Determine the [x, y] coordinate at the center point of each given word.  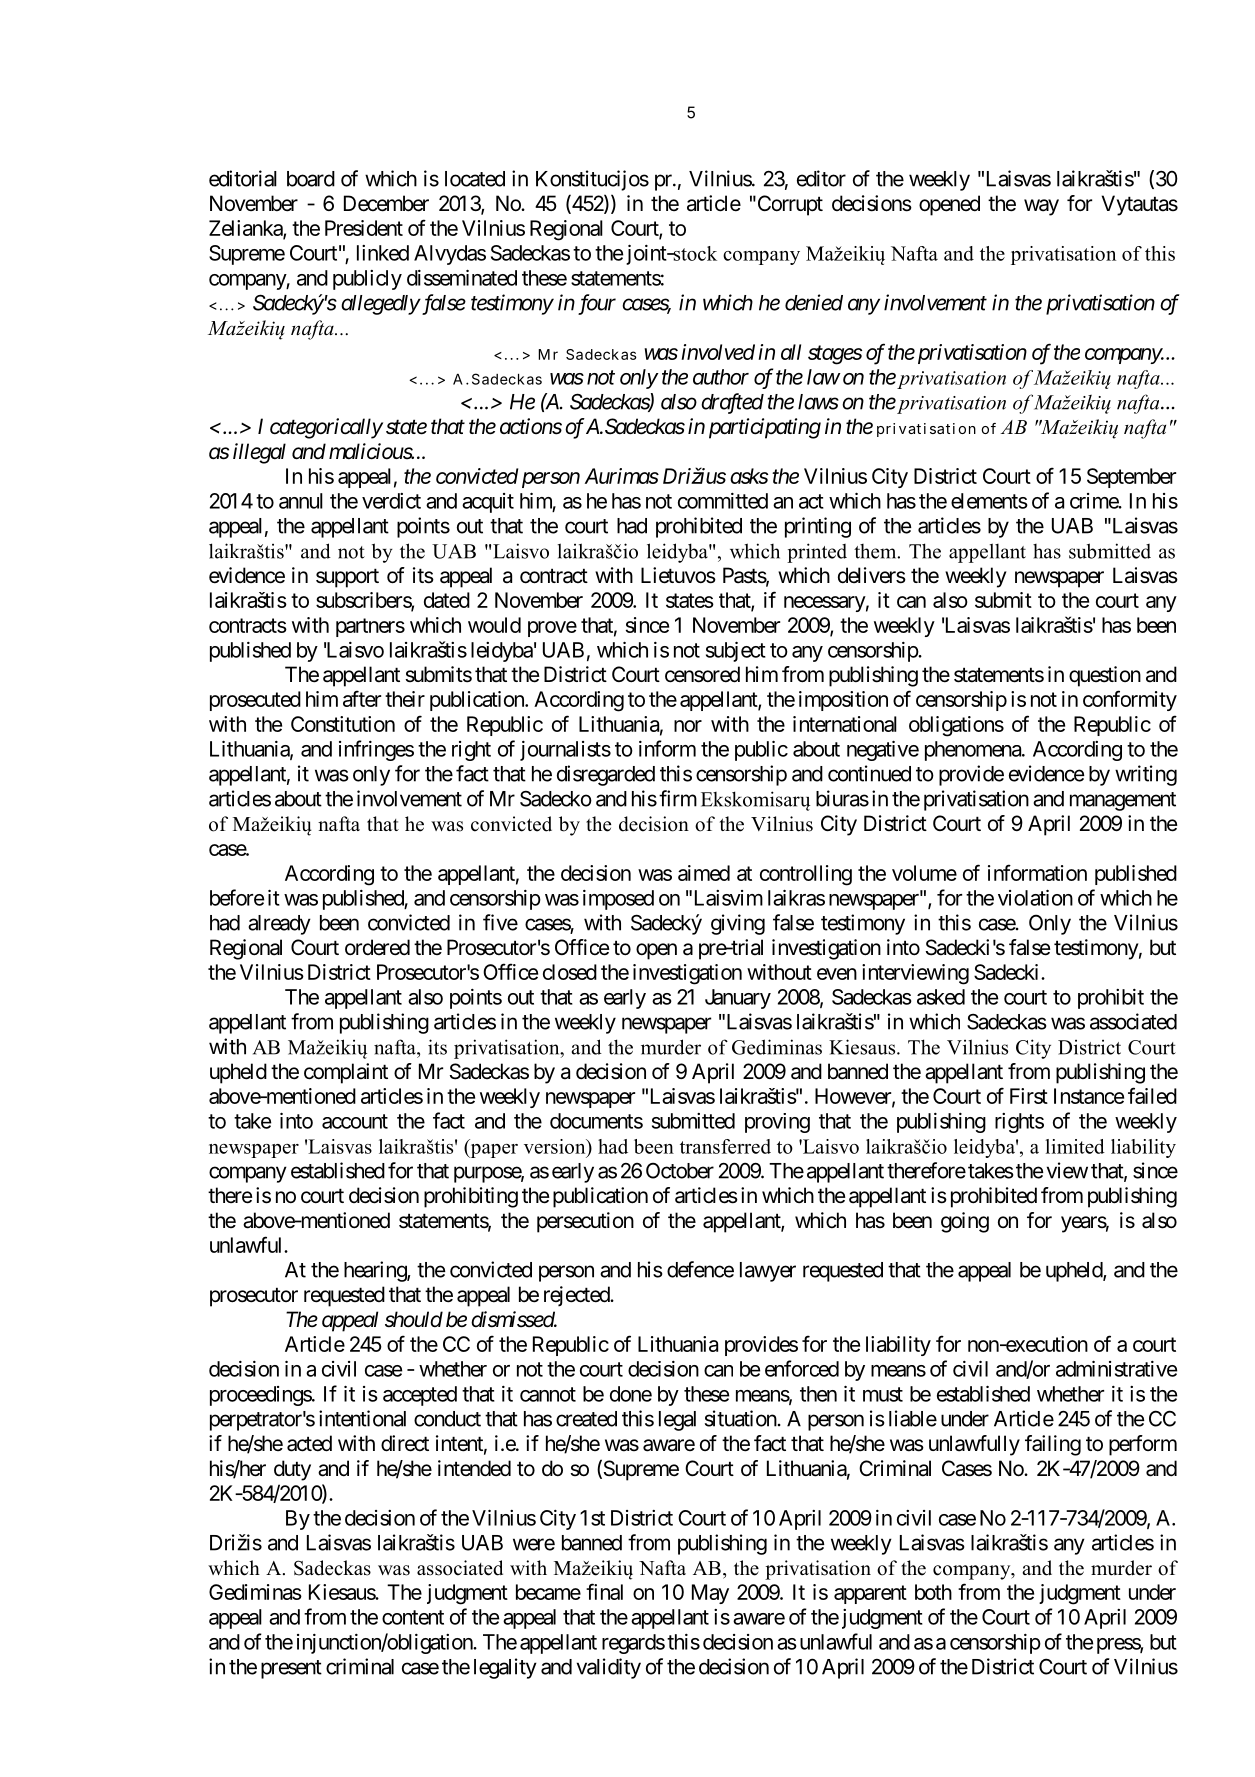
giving [738, 924]
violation [1035, 897]
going [965, 1222]
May [710, 1594]
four [597, 304]
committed [723, 501]
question [1105, 676]
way [1041, 207]
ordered [377, 947]
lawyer [768, 1272]
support [347, 578]
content [413, 1617]
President [364, 228]
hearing [376, 1271]
